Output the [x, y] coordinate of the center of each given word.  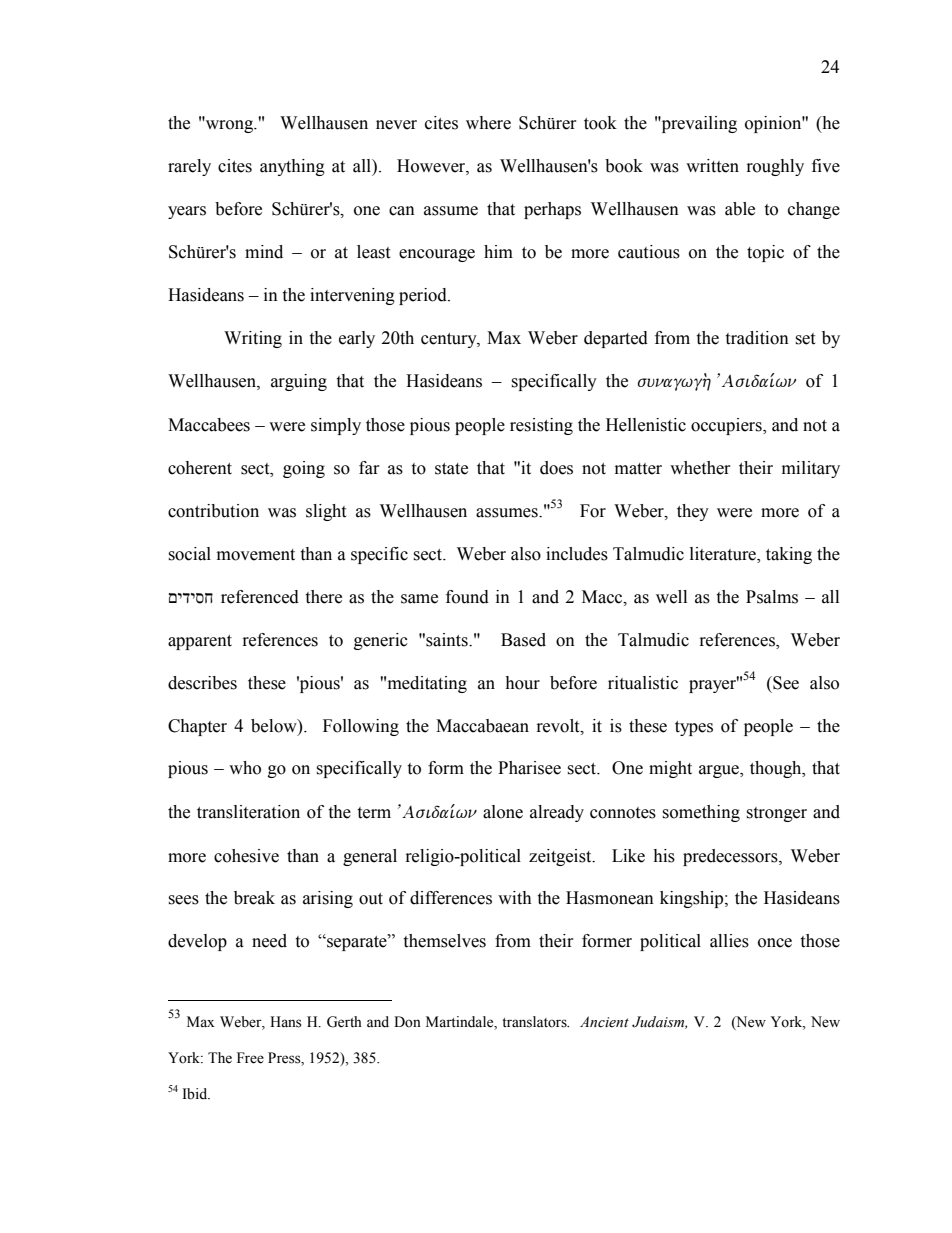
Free [250, 1058]
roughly [775, 167]
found [467, 597]
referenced [260, 597]
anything [292, 167]
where [488, 123]
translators [535, 1022]
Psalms [772, 597]
